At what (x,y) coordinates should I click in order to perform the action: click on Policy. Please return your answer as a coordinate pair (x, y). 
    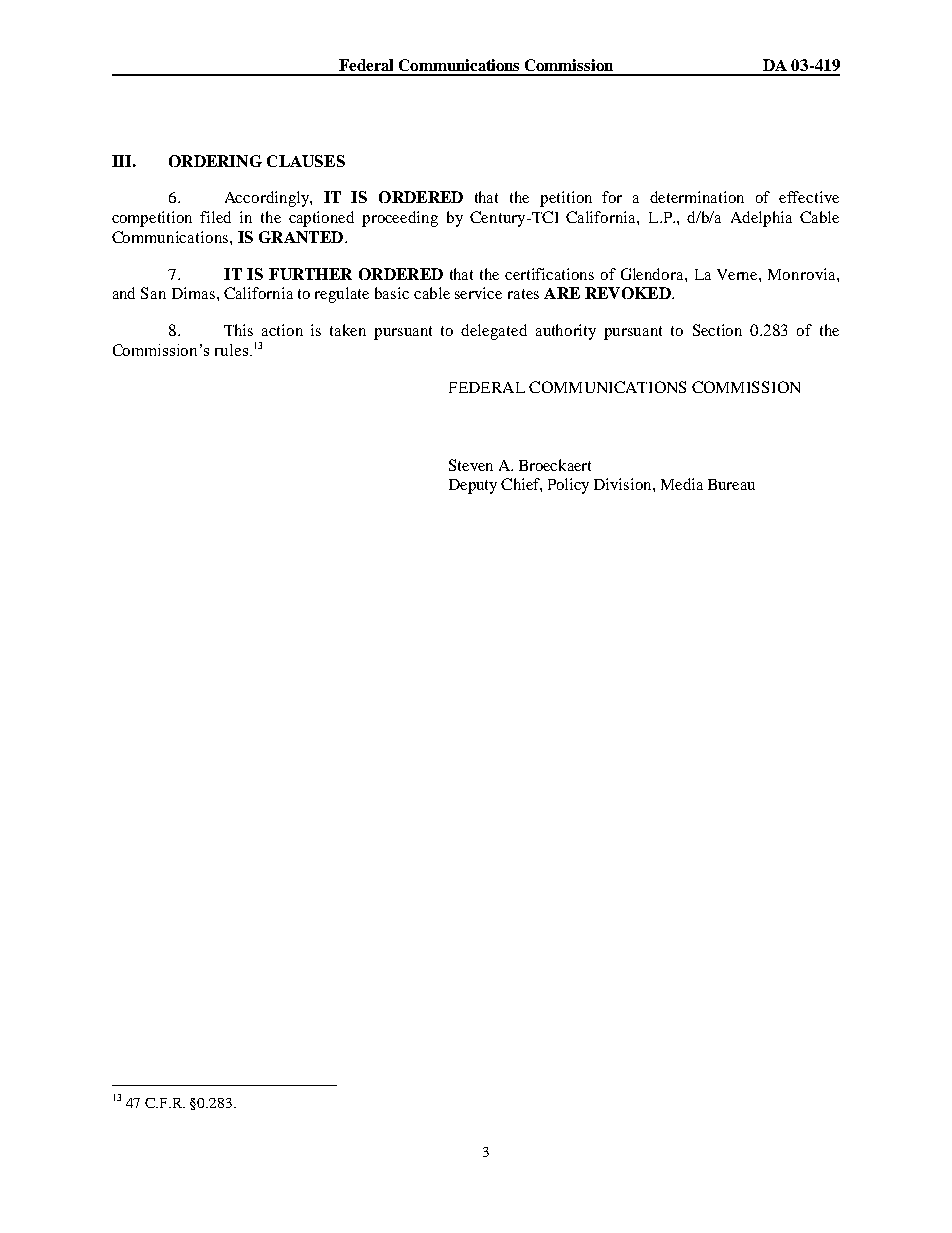
    Looking at the image, I should click on (568, 486).
